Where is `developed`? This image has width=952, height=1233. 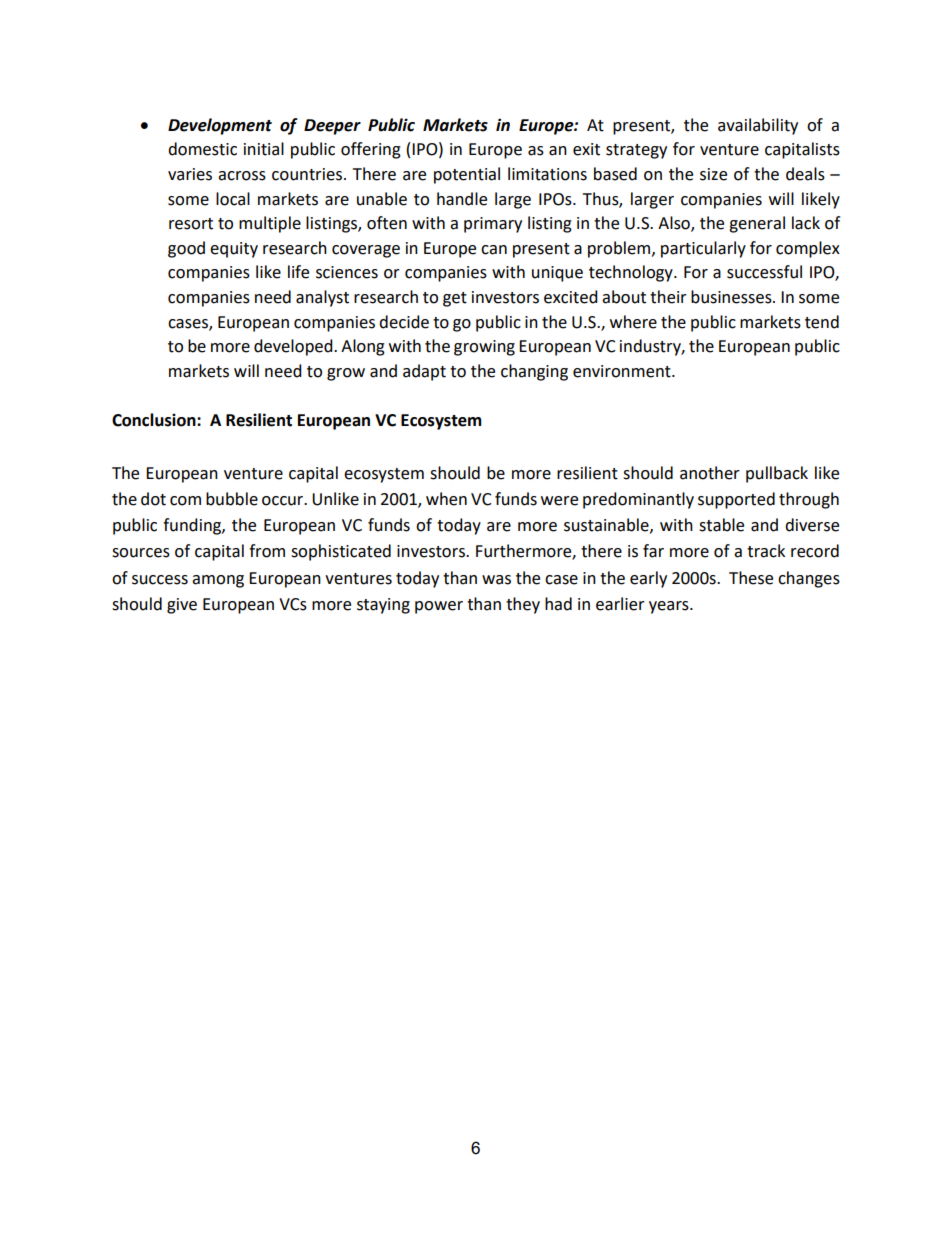 developed is located at coordinates (294, 347).
